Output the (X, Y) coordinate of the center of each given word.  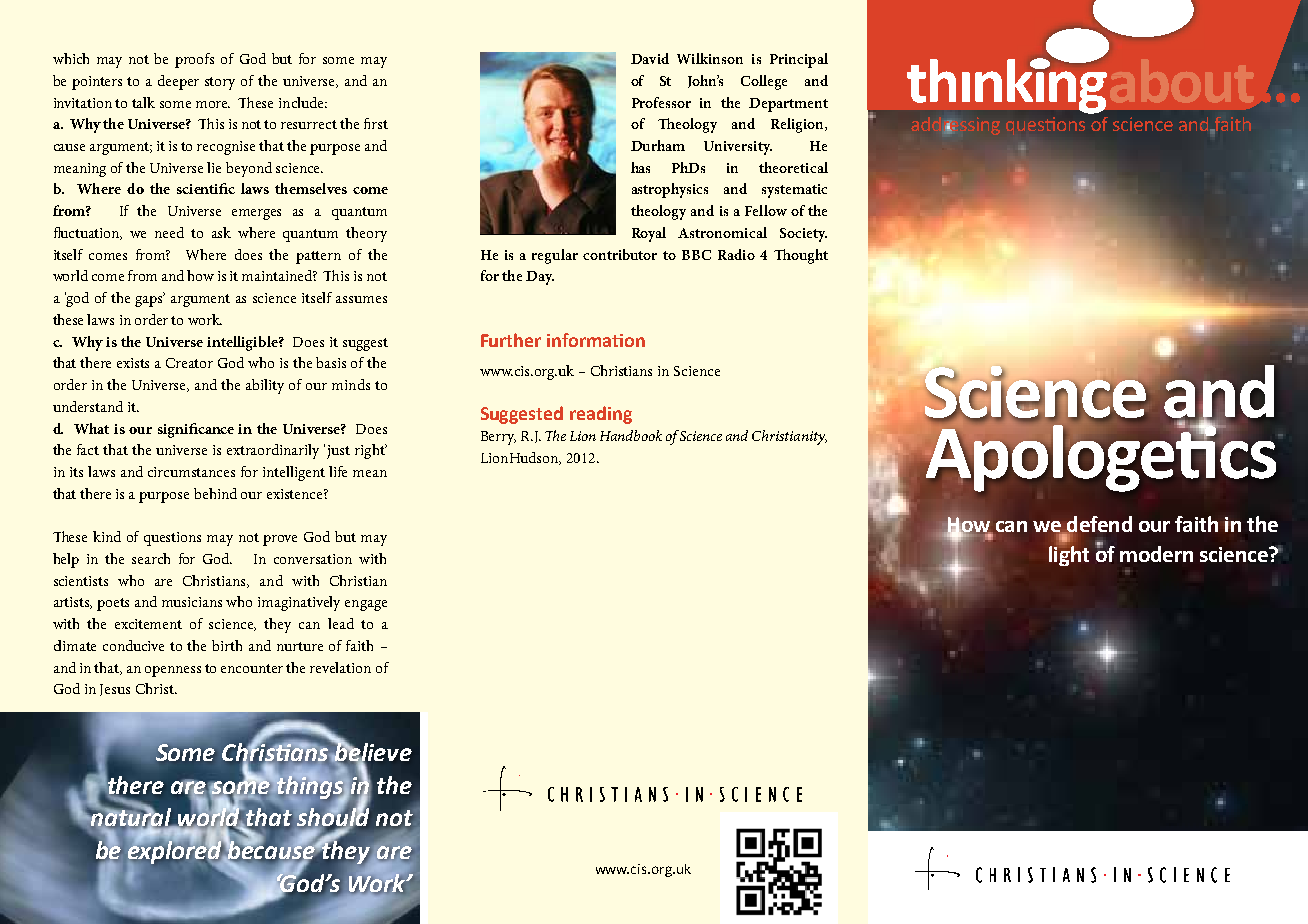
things (311, 788)
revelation (340, 667)
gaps (150, 300)
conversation (313, 559)
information (596, 340)
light (1069, 554)
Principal (799, 60)
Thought (801, 256)
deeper (178, 82)
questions (172, 539)
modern (1156, 554)
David (650, 58)
